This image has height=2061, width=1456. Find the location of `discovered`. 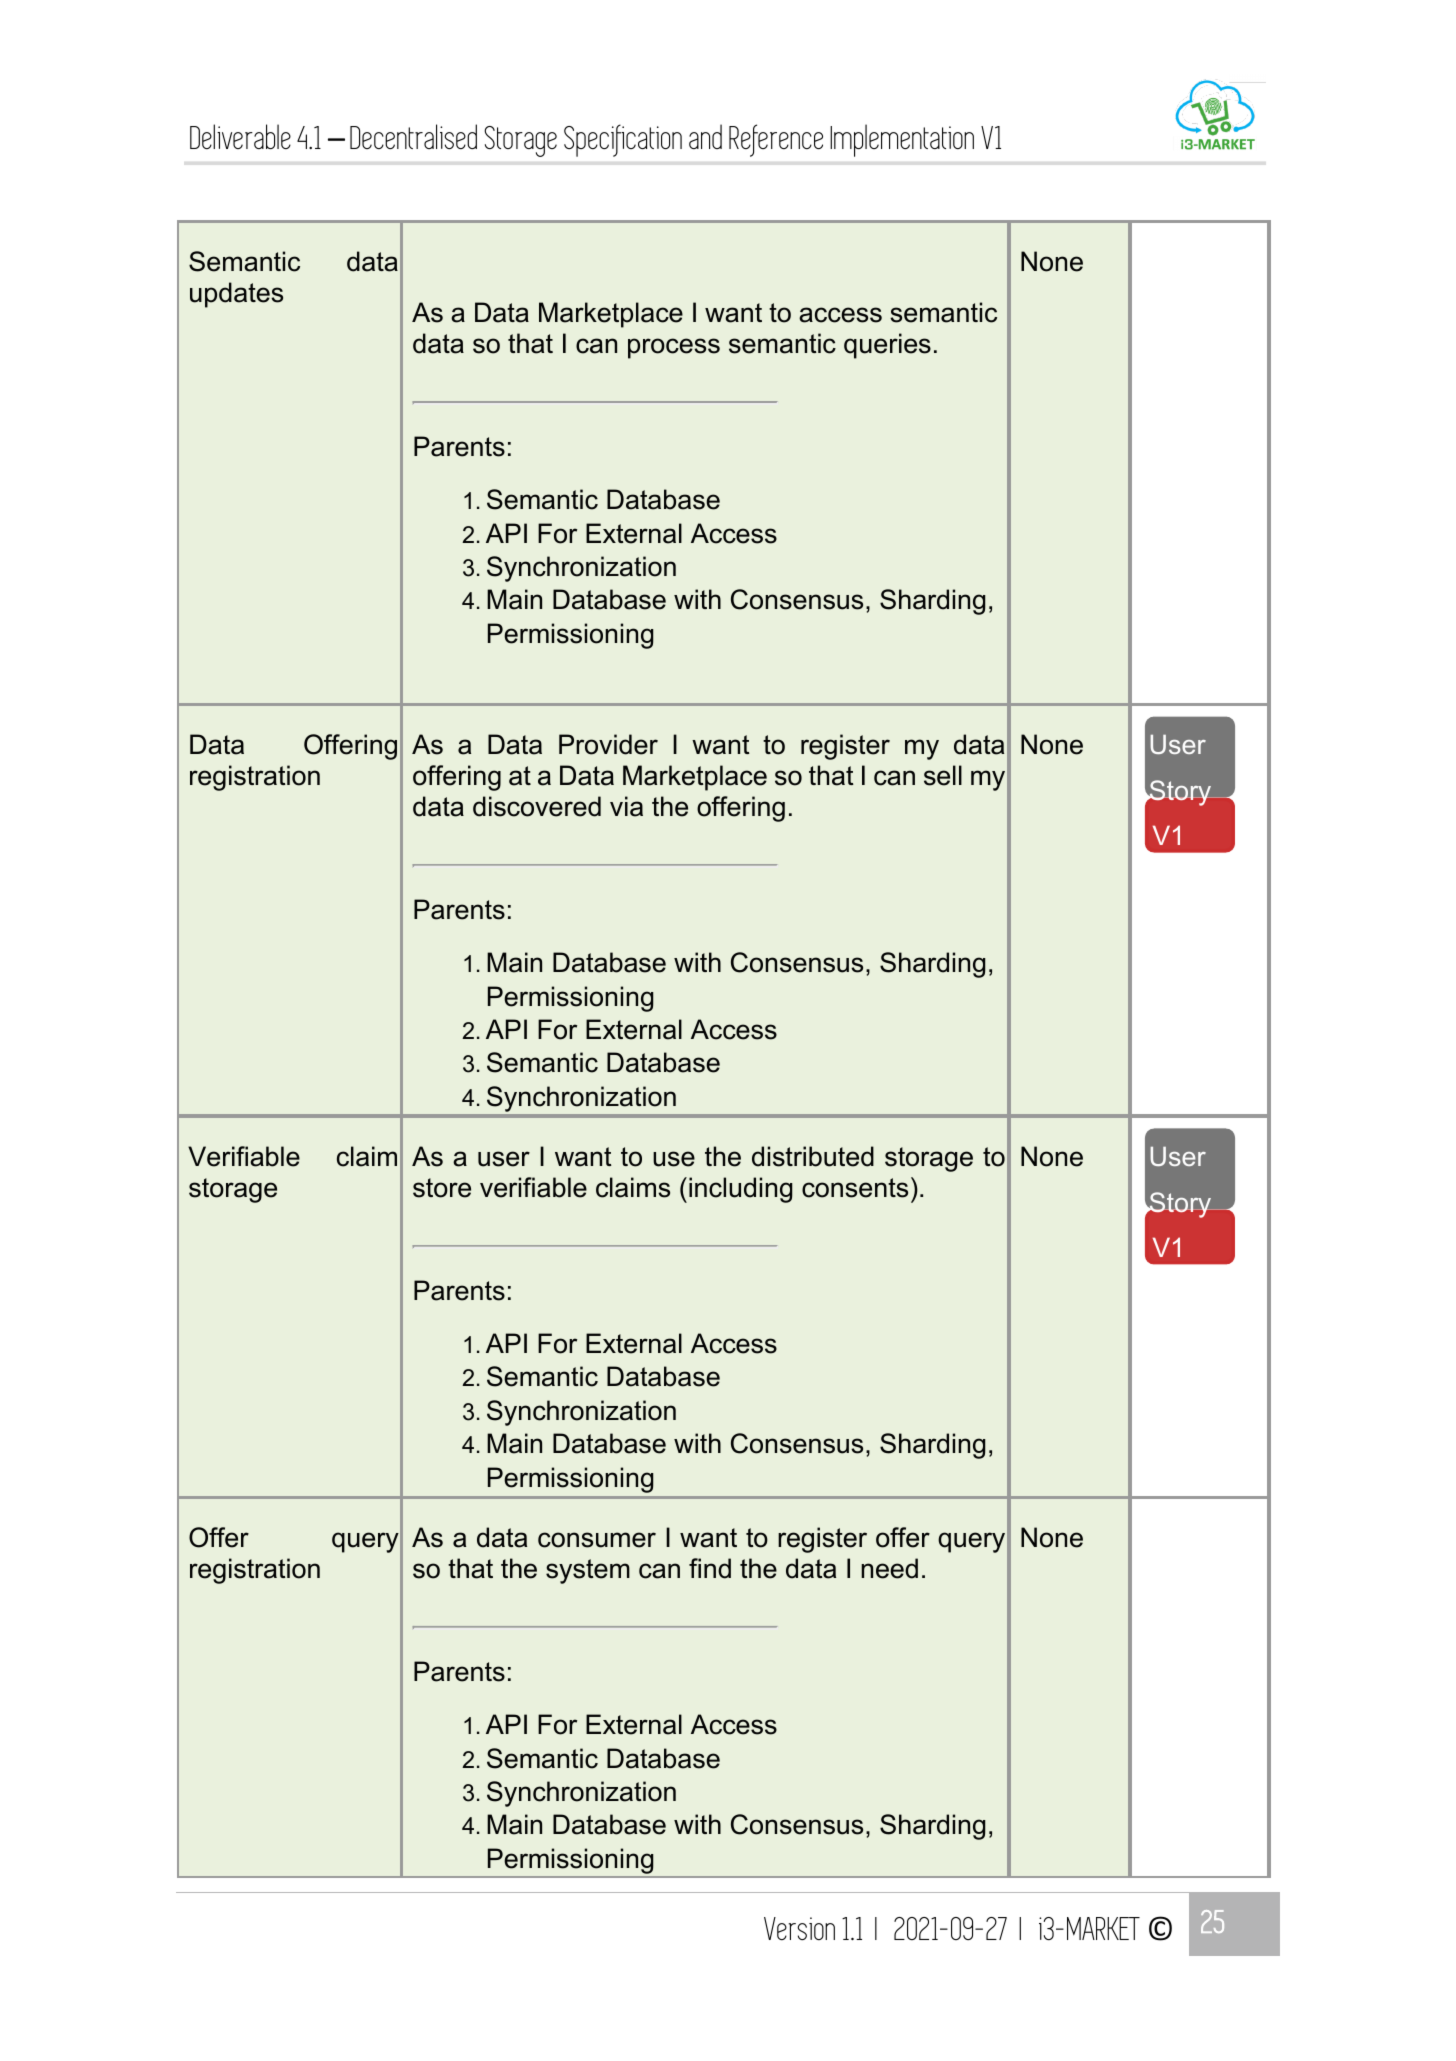

discovered is located at coordinates (537, 806).
